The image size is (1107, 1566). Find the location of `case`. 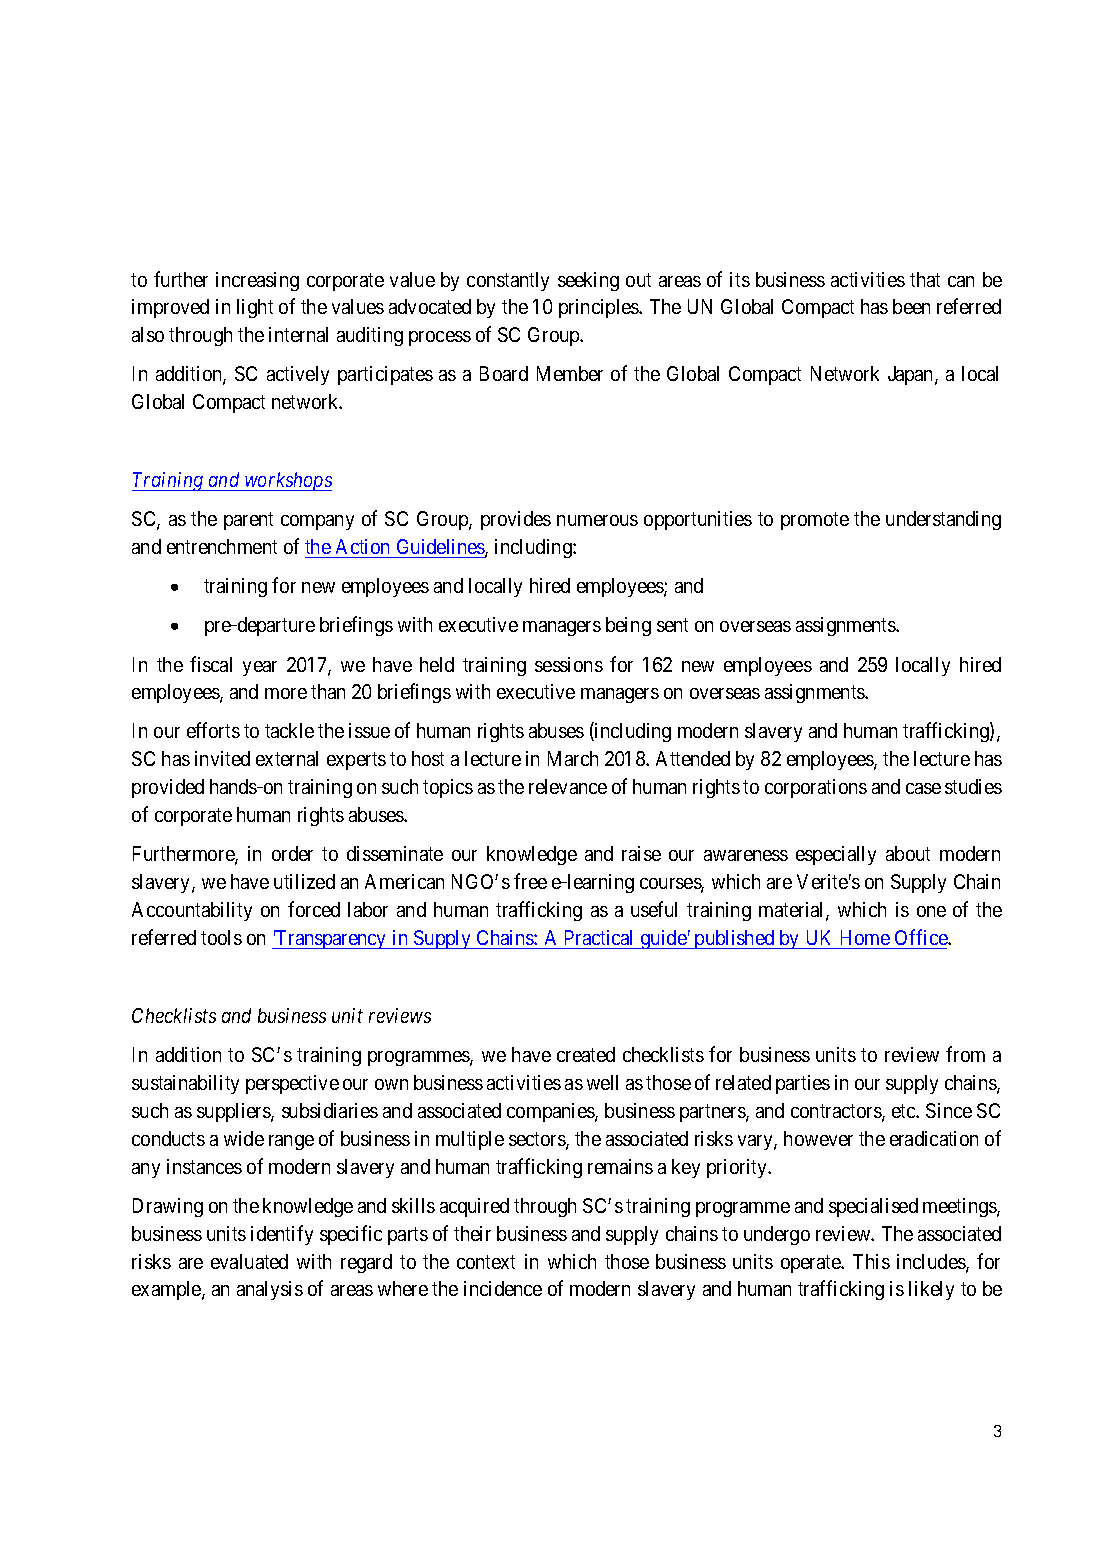

case is located at coordinates (923, 788).
